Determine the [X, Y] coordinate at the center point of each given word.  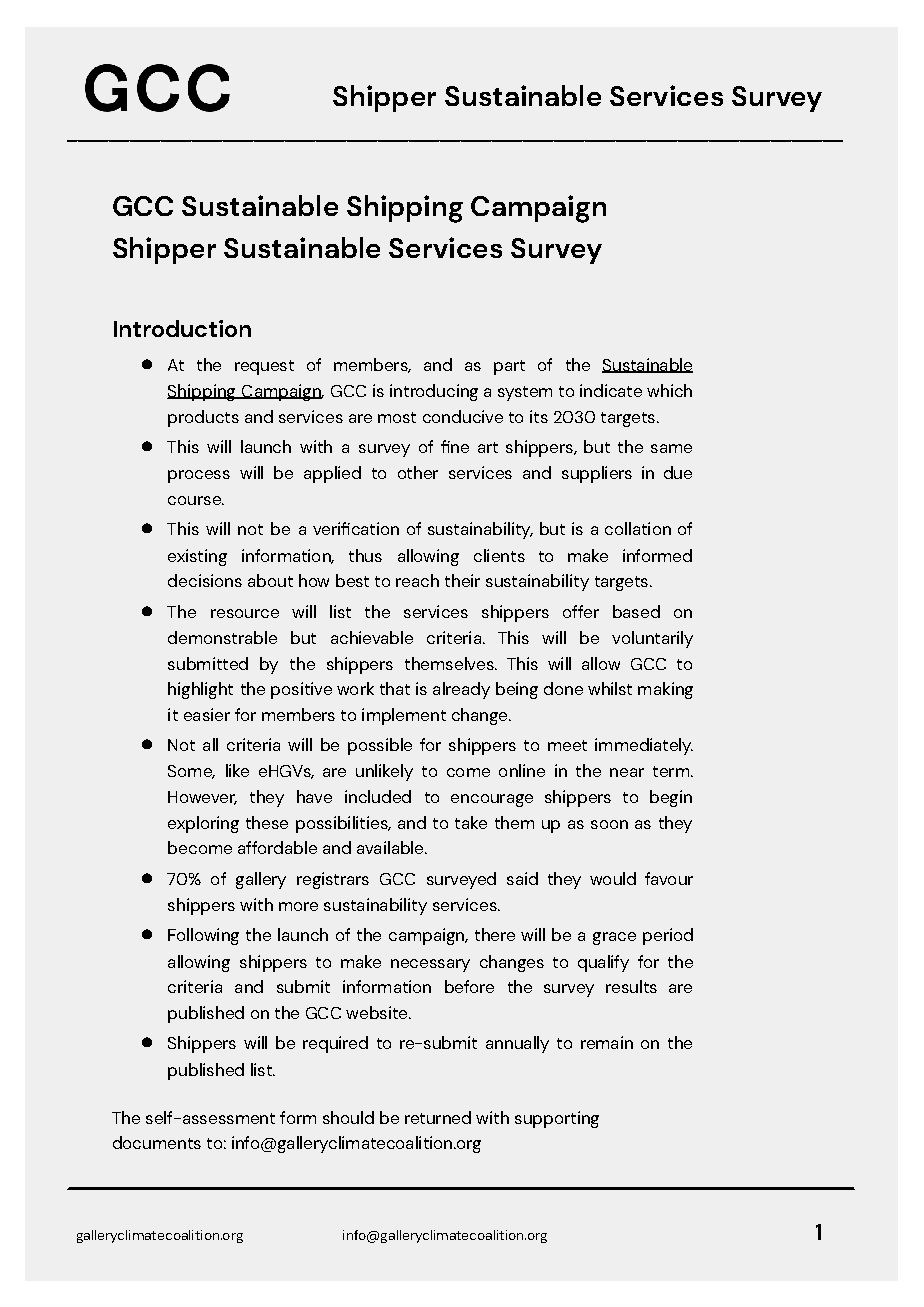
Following [203, 936]
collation [638, 528]
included [378, 796]
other [418, 472]
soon [609, 824]
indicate [611, 390]
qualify [603, 963]
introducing [434, 392]
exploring [203, 824]
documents [157, 1142]
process [199, 476]
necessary [430, 965]
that [395, 688]
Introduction [182, 328]
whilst [610, 688]
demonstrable [222, 637]
